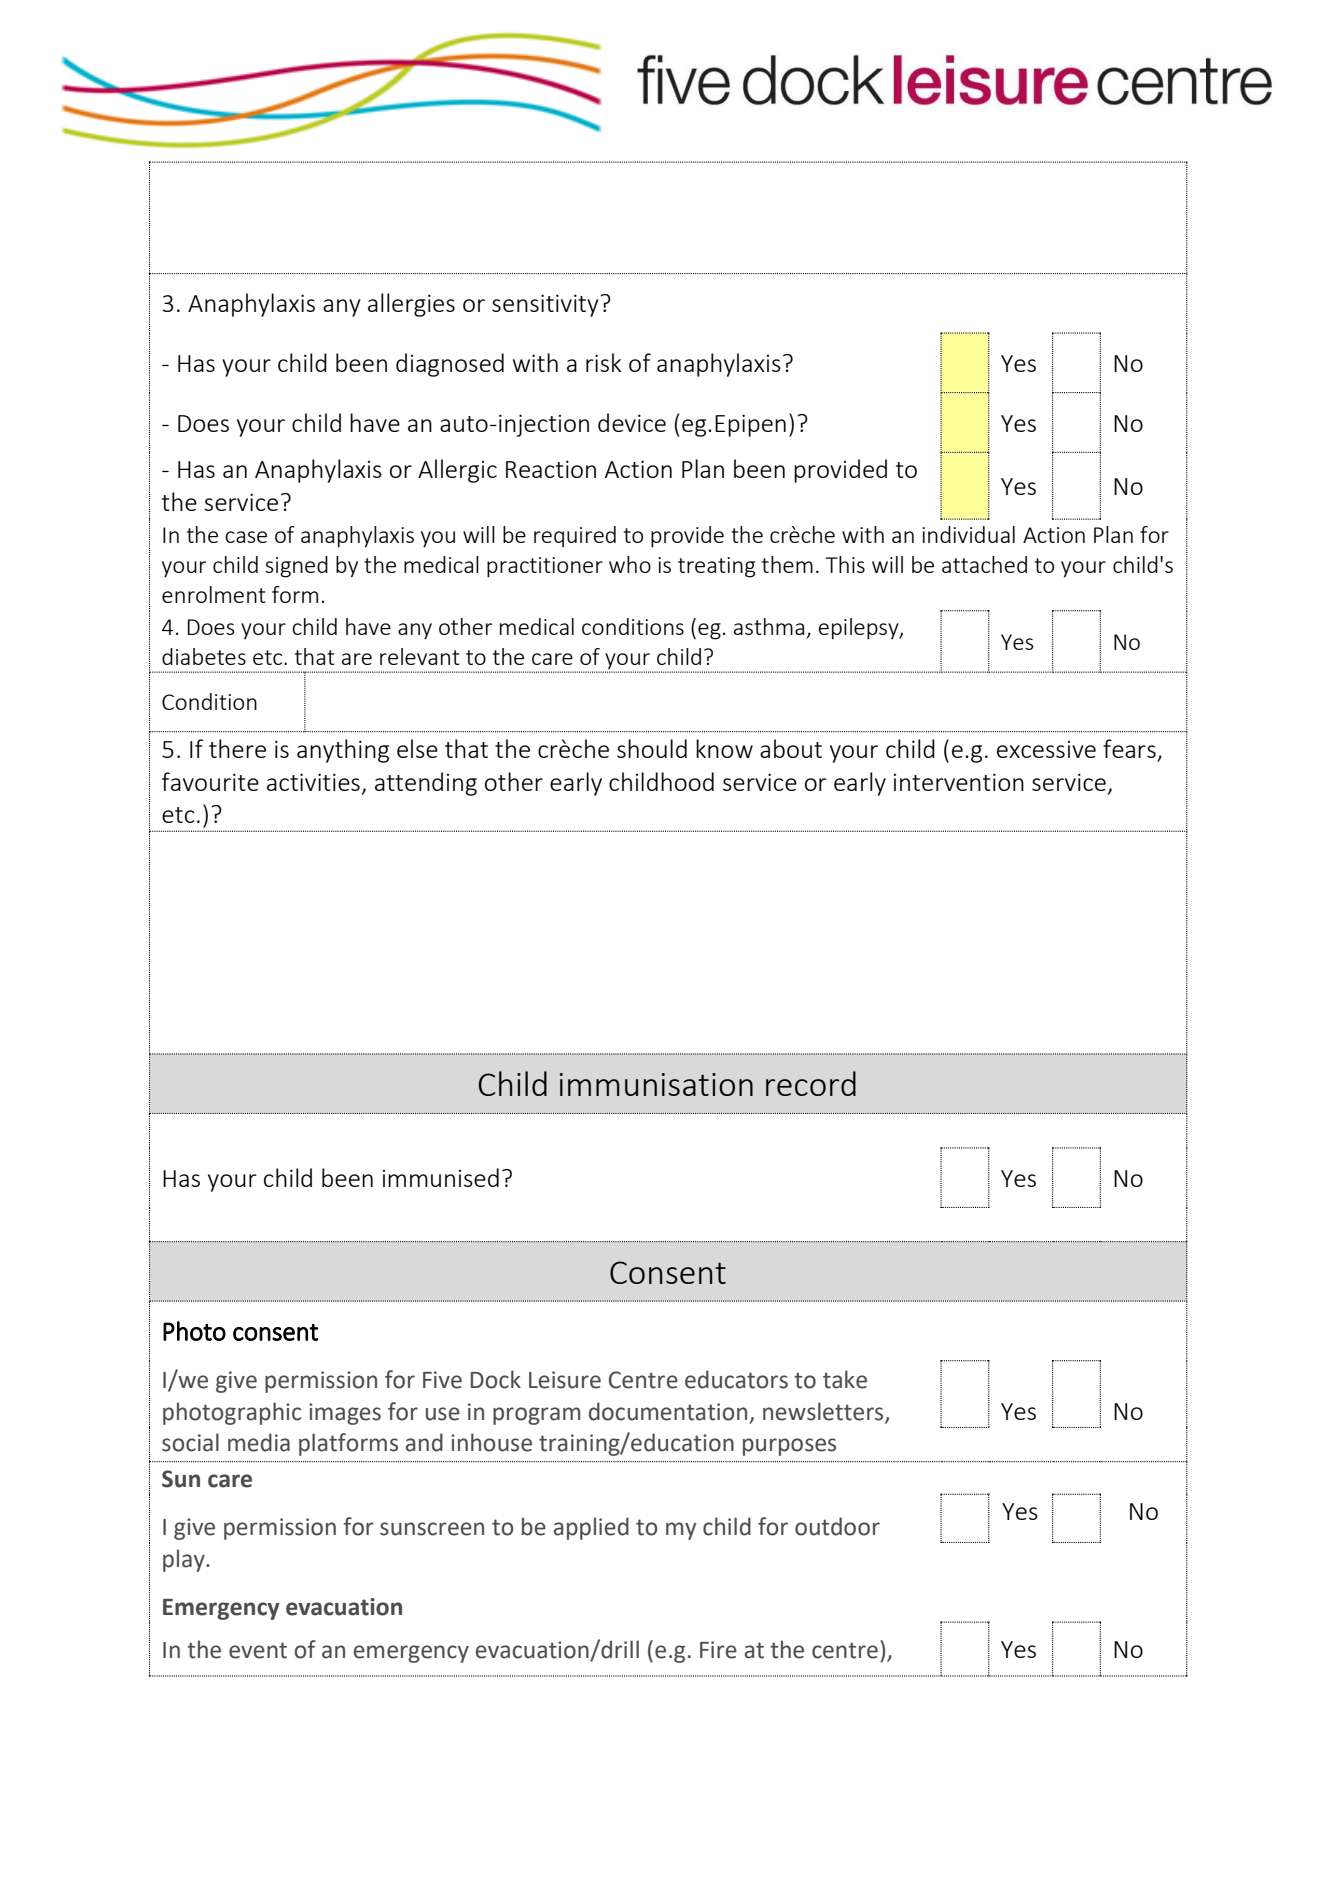 This screenshot has height=1889, width=1336. I want to click on immunised, so click(441, 1177).
